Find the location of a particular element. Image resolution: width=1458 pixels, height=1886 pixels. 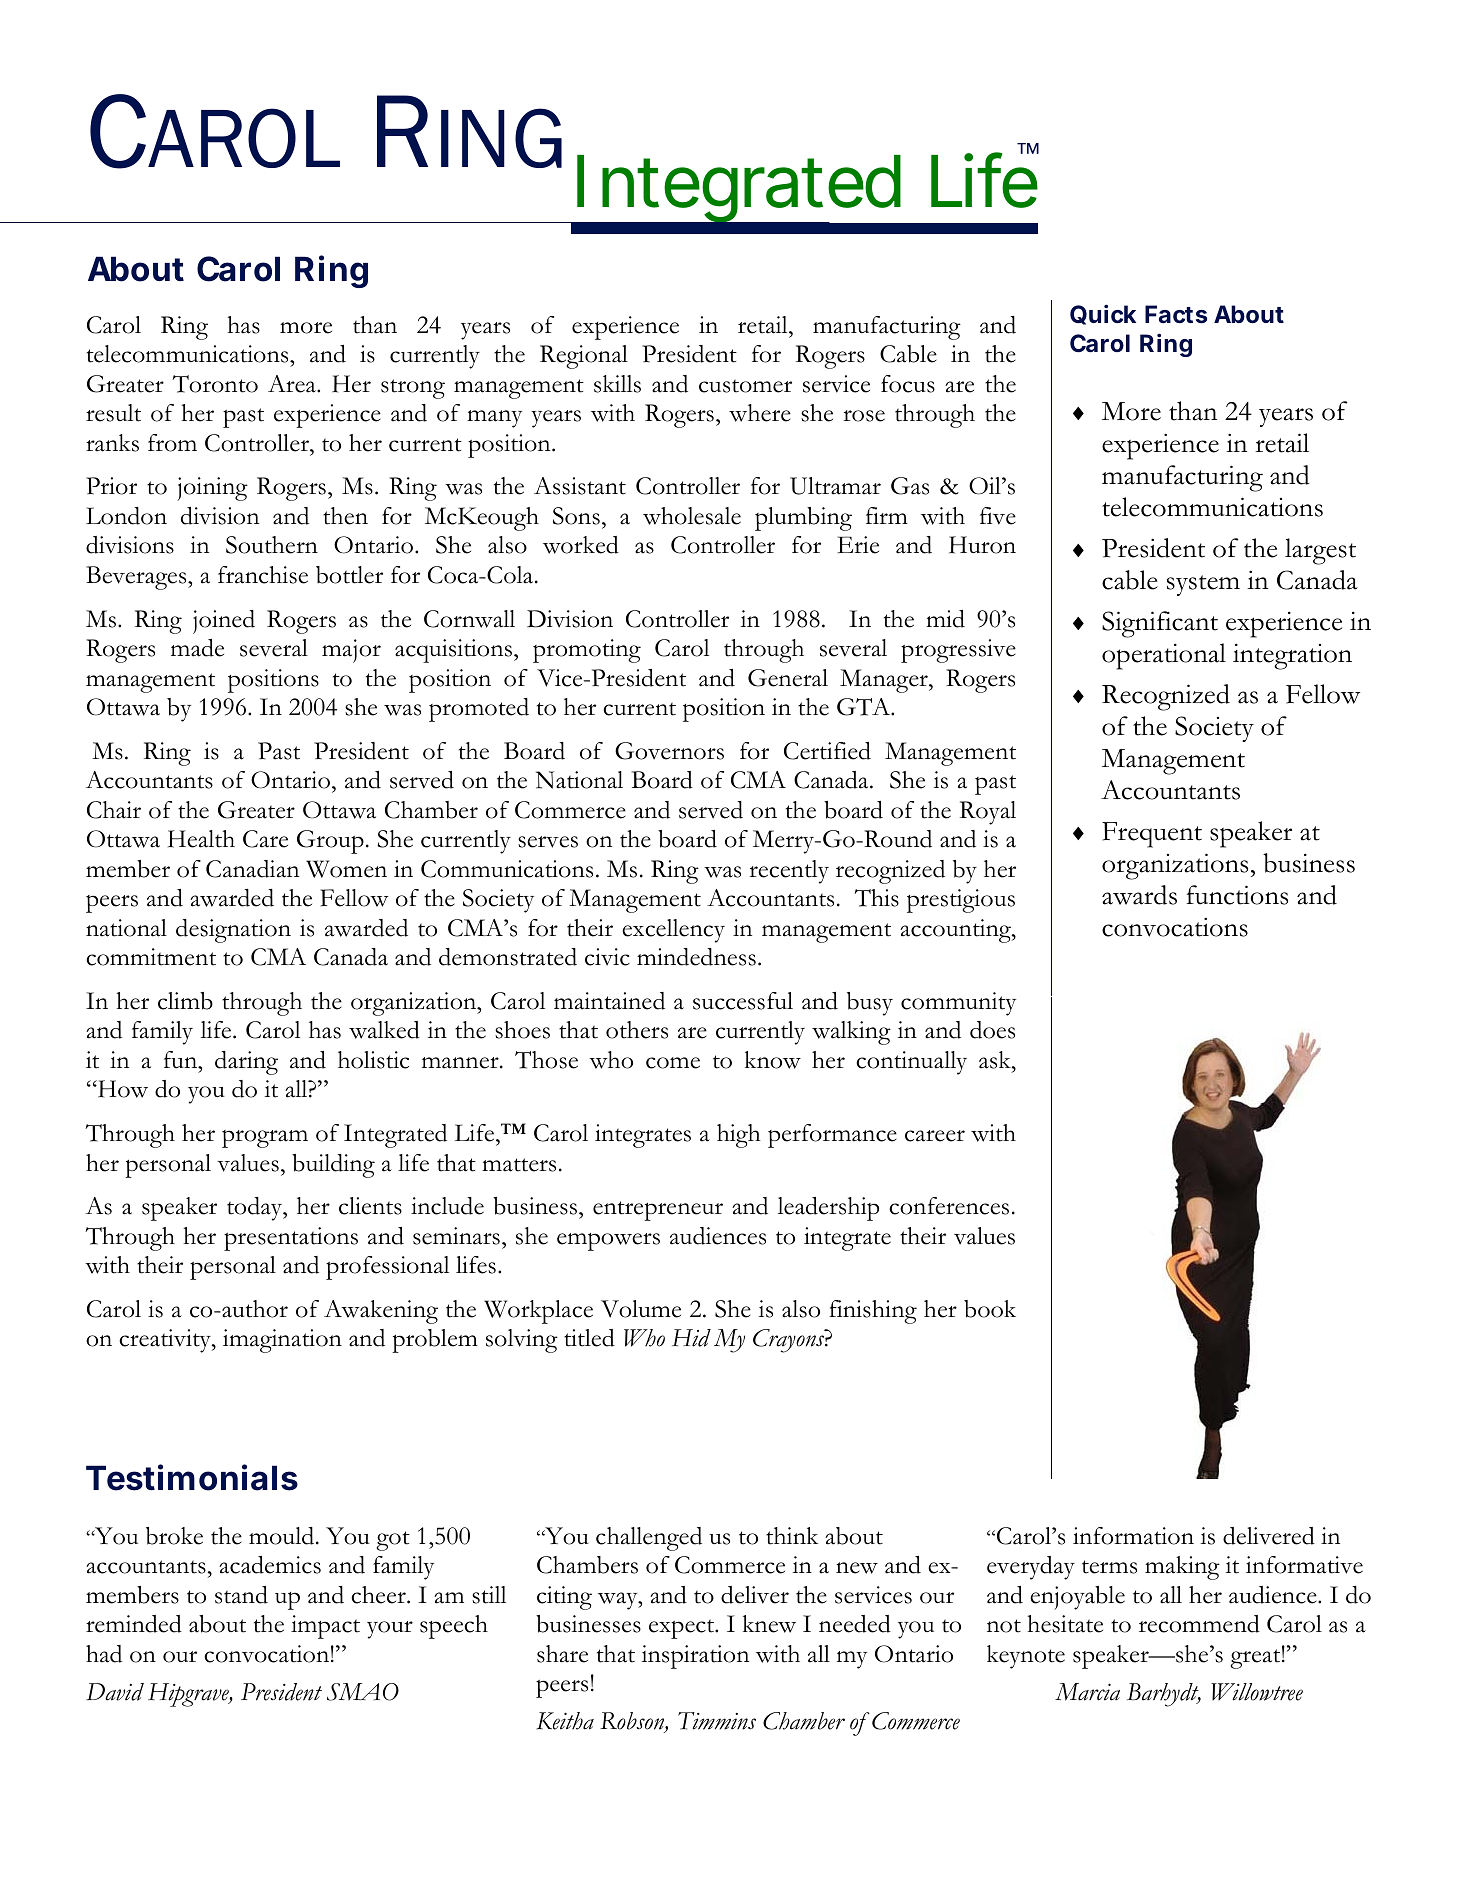

Facts is located at coordinates (1176, 314).
